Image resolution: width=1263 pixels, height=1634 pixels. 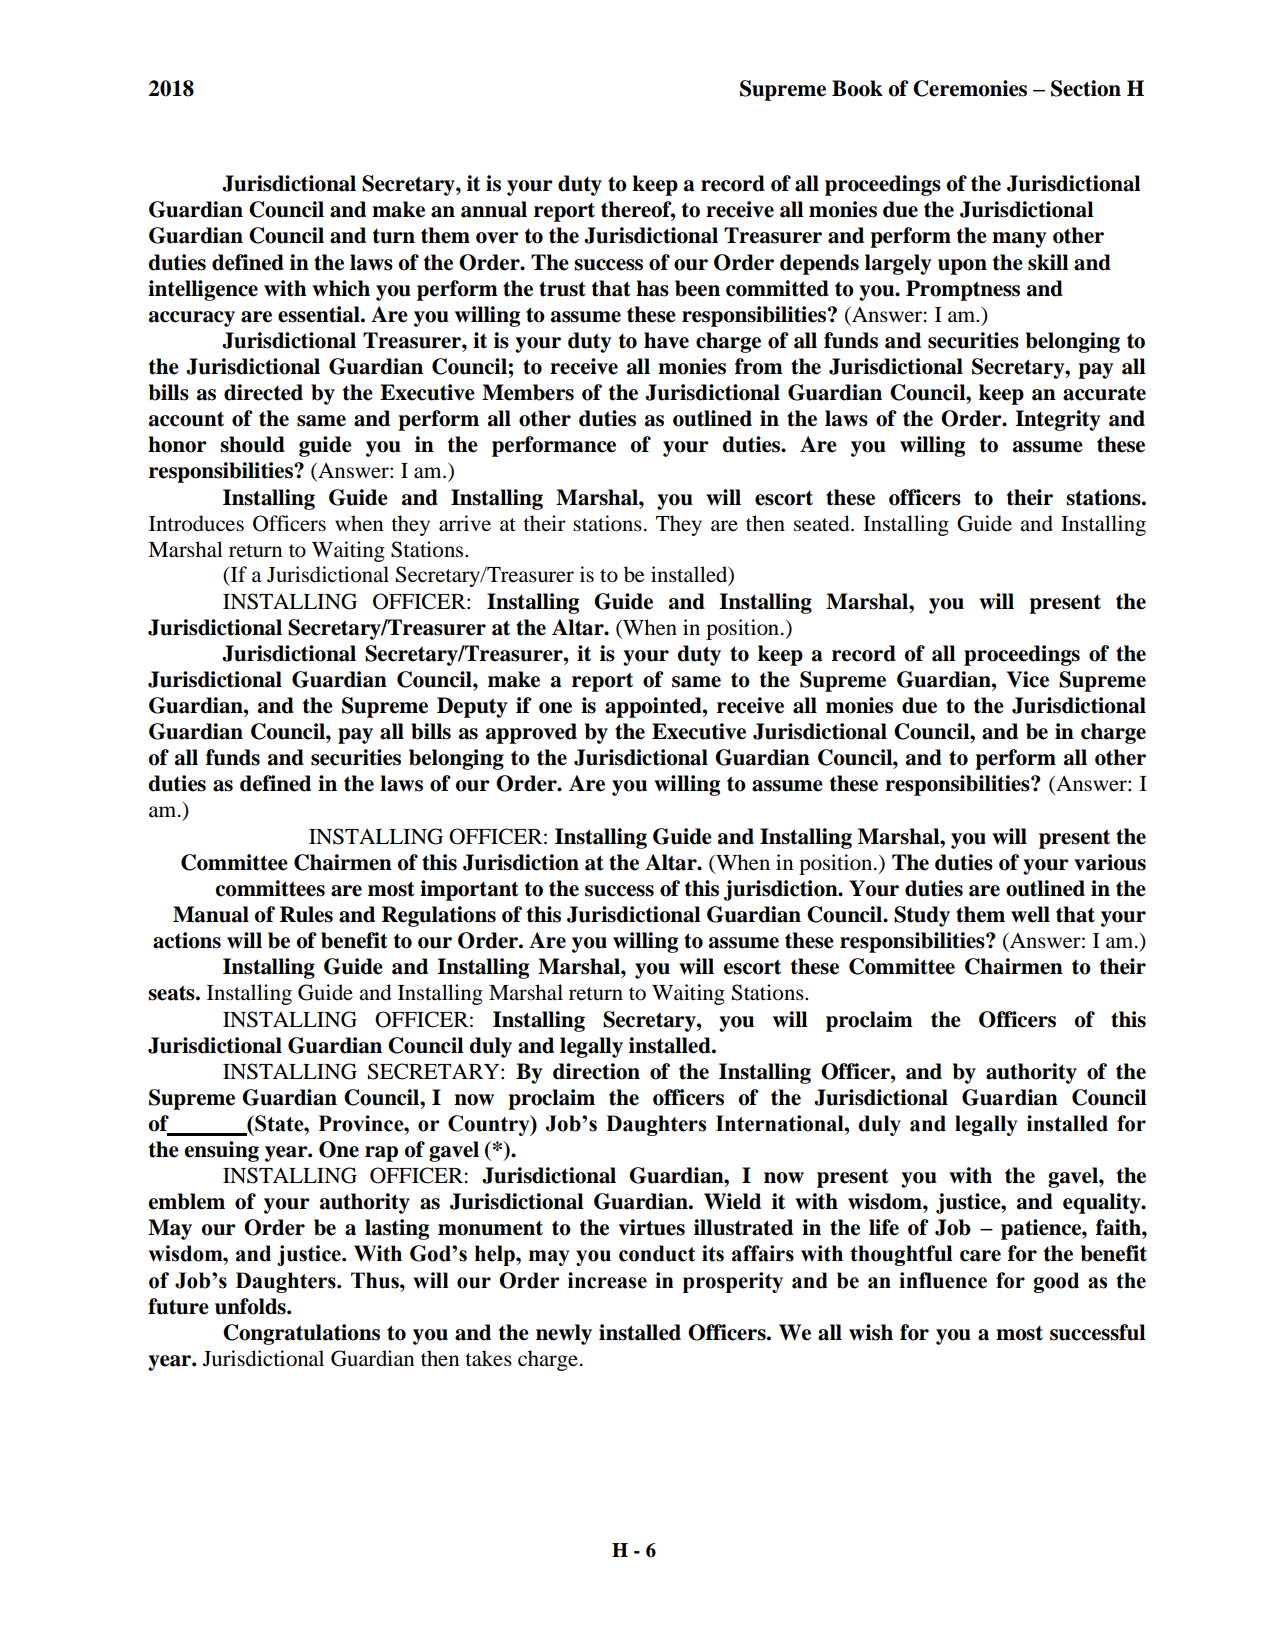 I want to click on approved, so click(x=531, y=733).
